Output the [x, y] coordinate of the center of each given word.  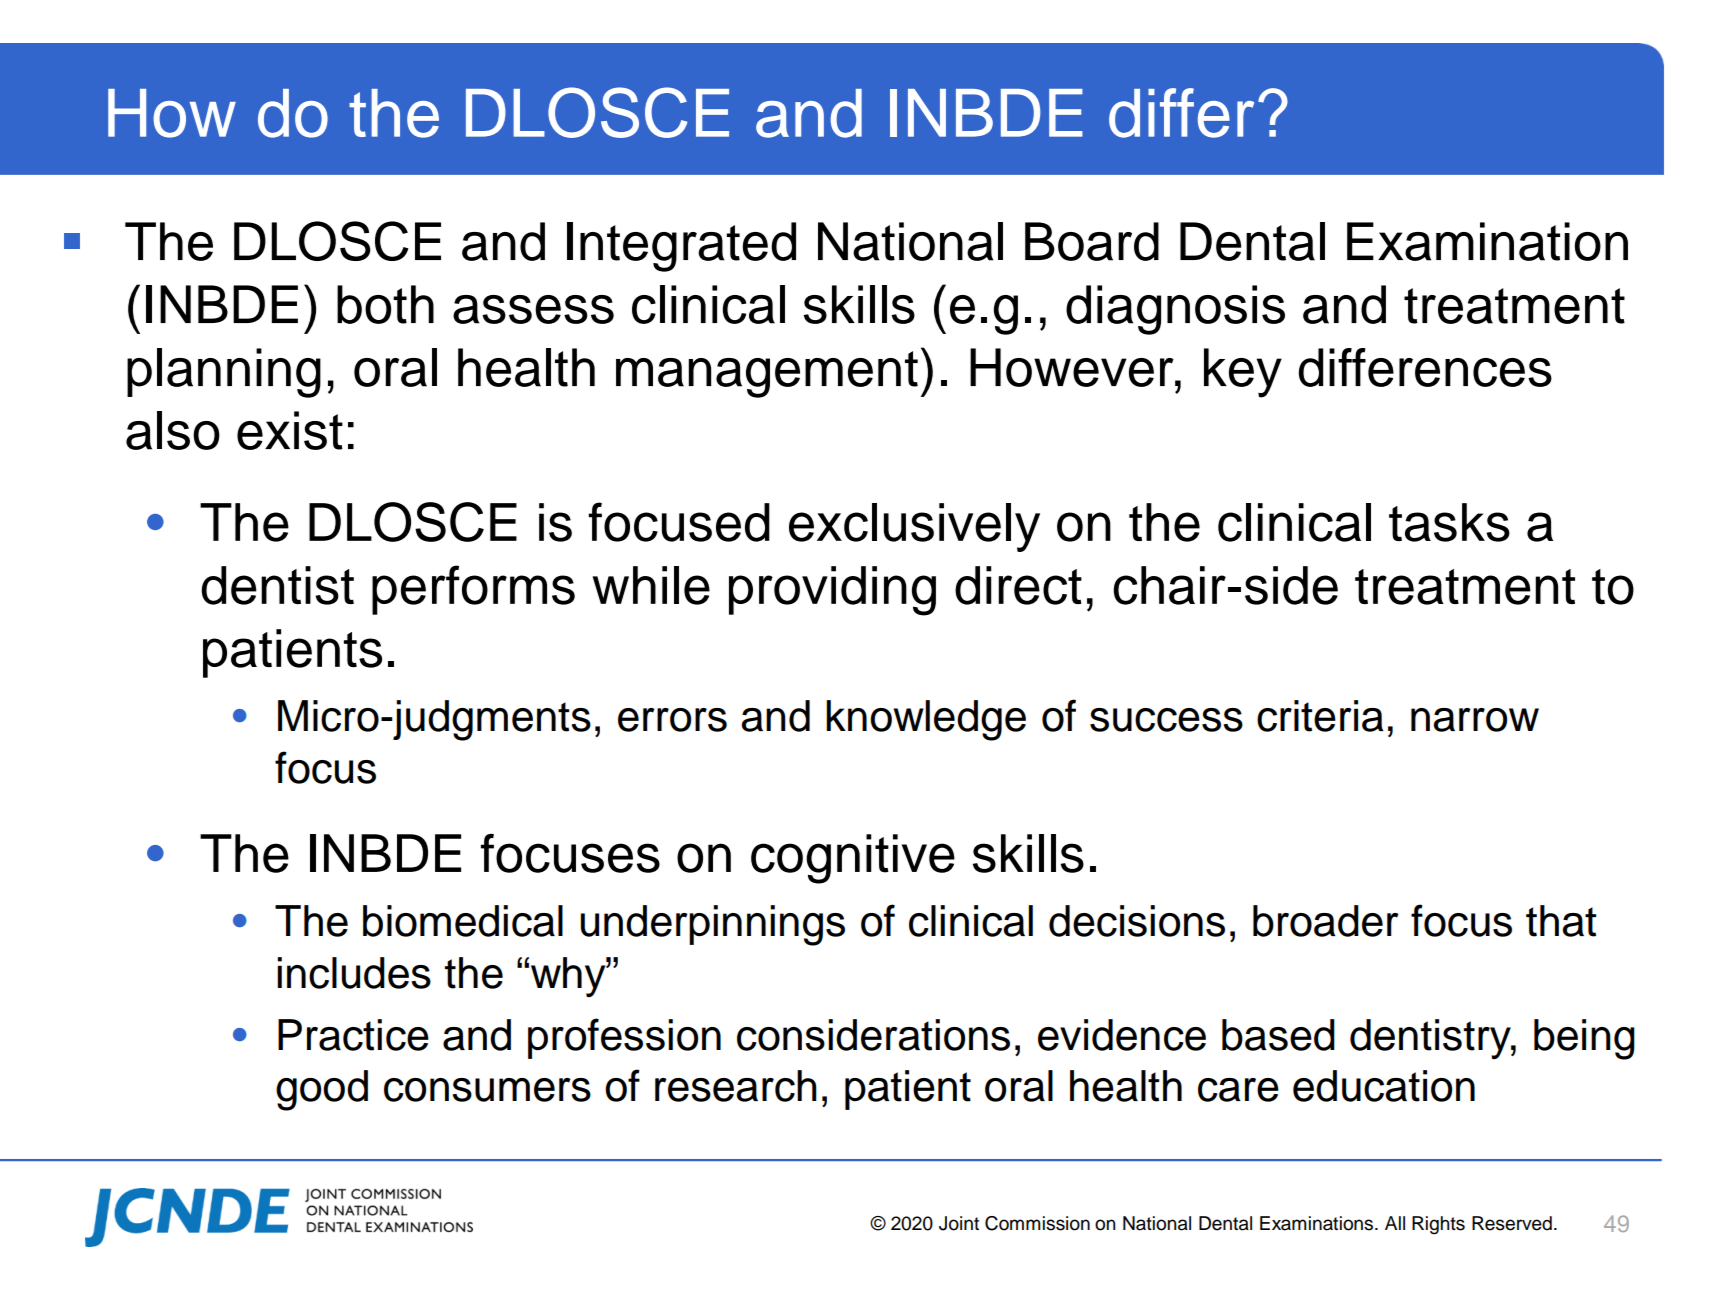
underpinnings [712, 925]
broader [1326, 921]
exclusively [914, 527]
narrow [1475, 720]
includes [354, 973]
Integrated [681, 247]
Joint [959, 1223]
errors [672, 720]
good [322, 1090]
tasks [1449, 522]
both [385, 304]
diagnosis [1175, 310]
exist [290, 430]
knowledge [926, 720]
